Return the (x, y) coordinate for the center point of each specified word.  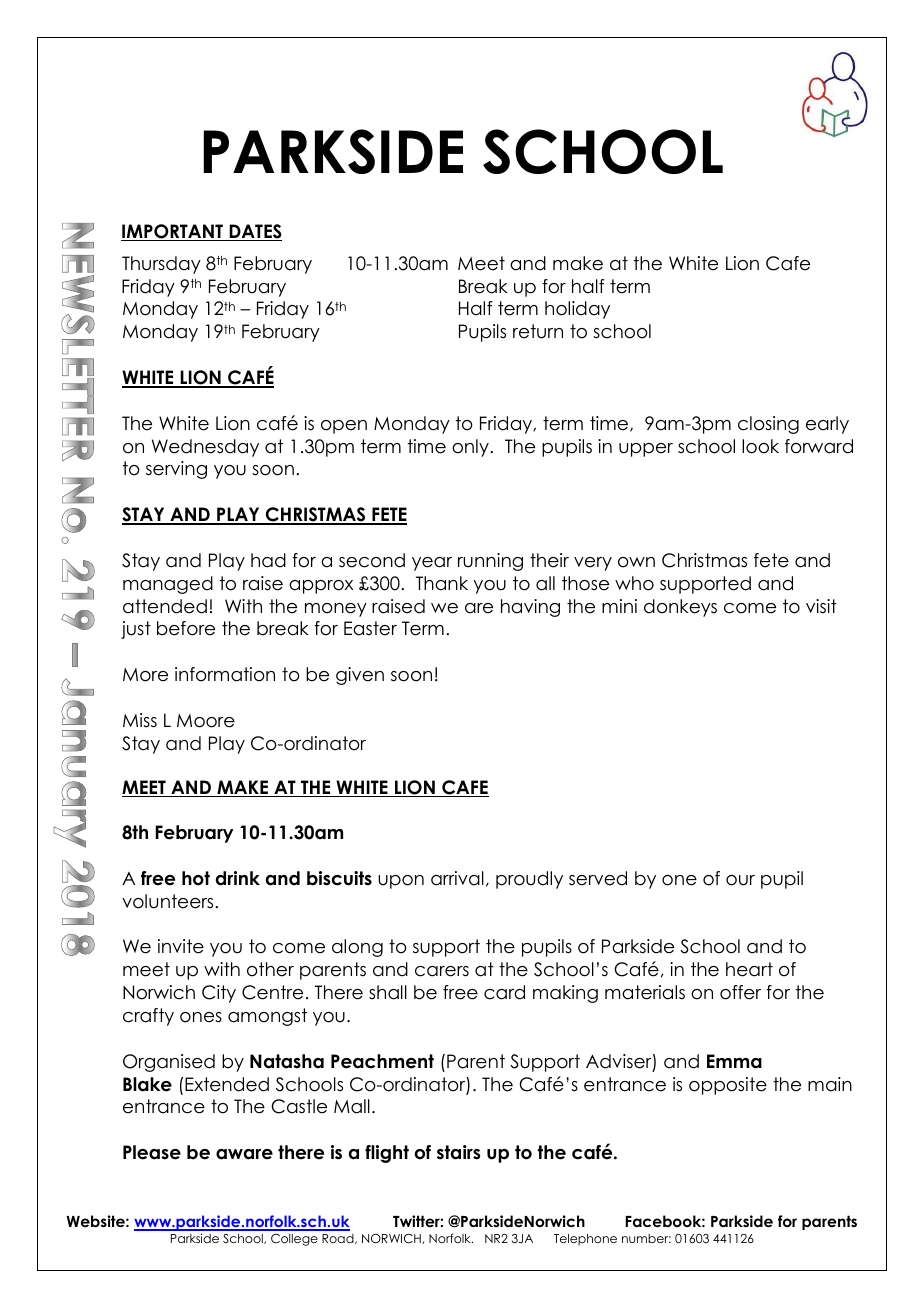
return (538, 331)
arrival (457, 878)
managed (168, 585)
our (740, 880)
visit (821, 606)
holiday (577, 310)
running (490, 562)
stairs (458, 1152)
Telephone (585, 1240)
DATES (254, 232)
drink (238, 878)
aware (244, 1154)
